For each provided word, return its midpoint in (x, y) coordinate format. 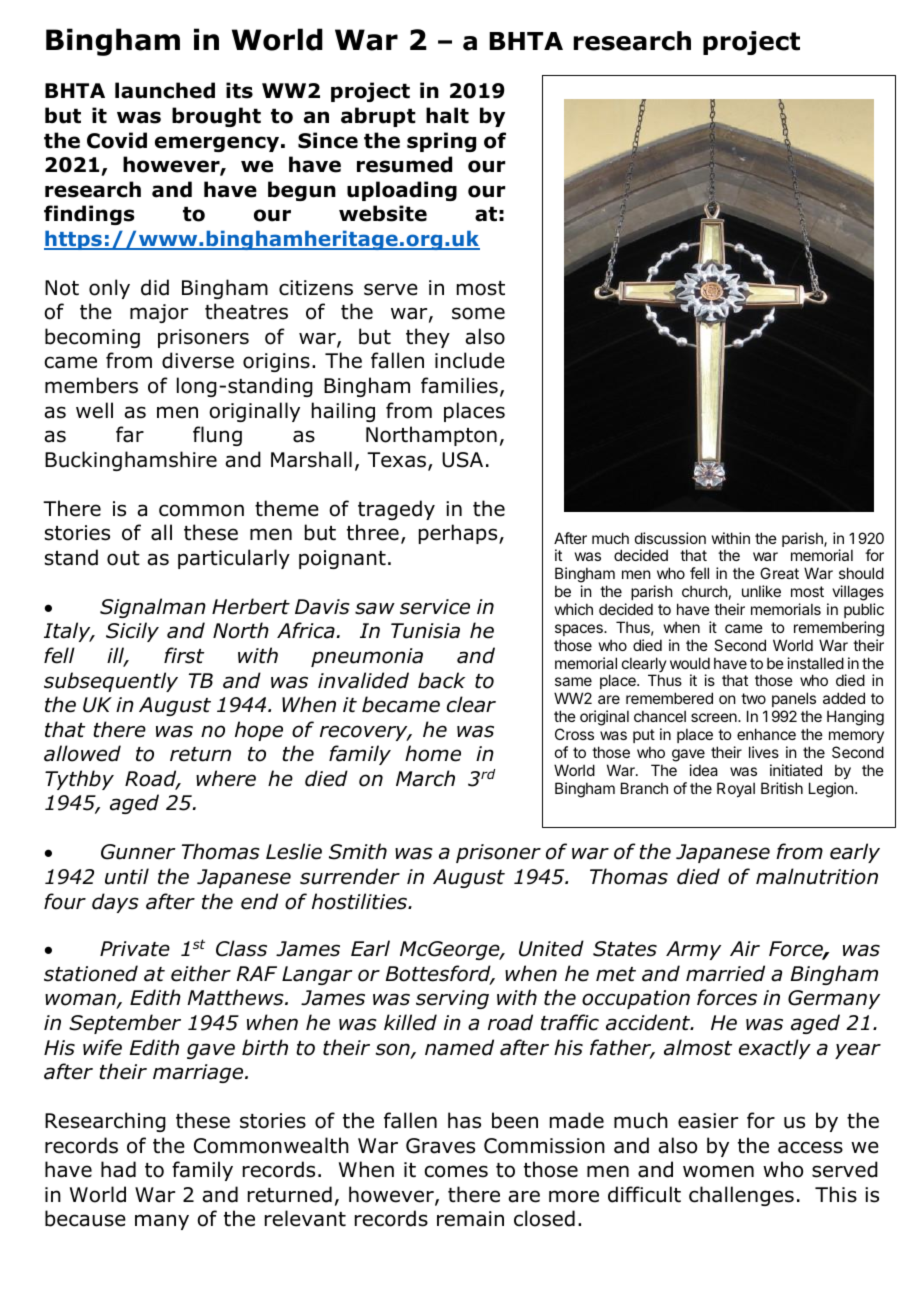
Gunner (138, 852)
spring (441, 142)
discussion (670, 538)
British (782, 788)
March (425, 778)
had (118, 1169)
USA (462, 460)
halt (447, 115)
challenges (741, 1196)
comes (456, 1171)
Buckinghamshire (131, 461)
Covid (117, 140)
